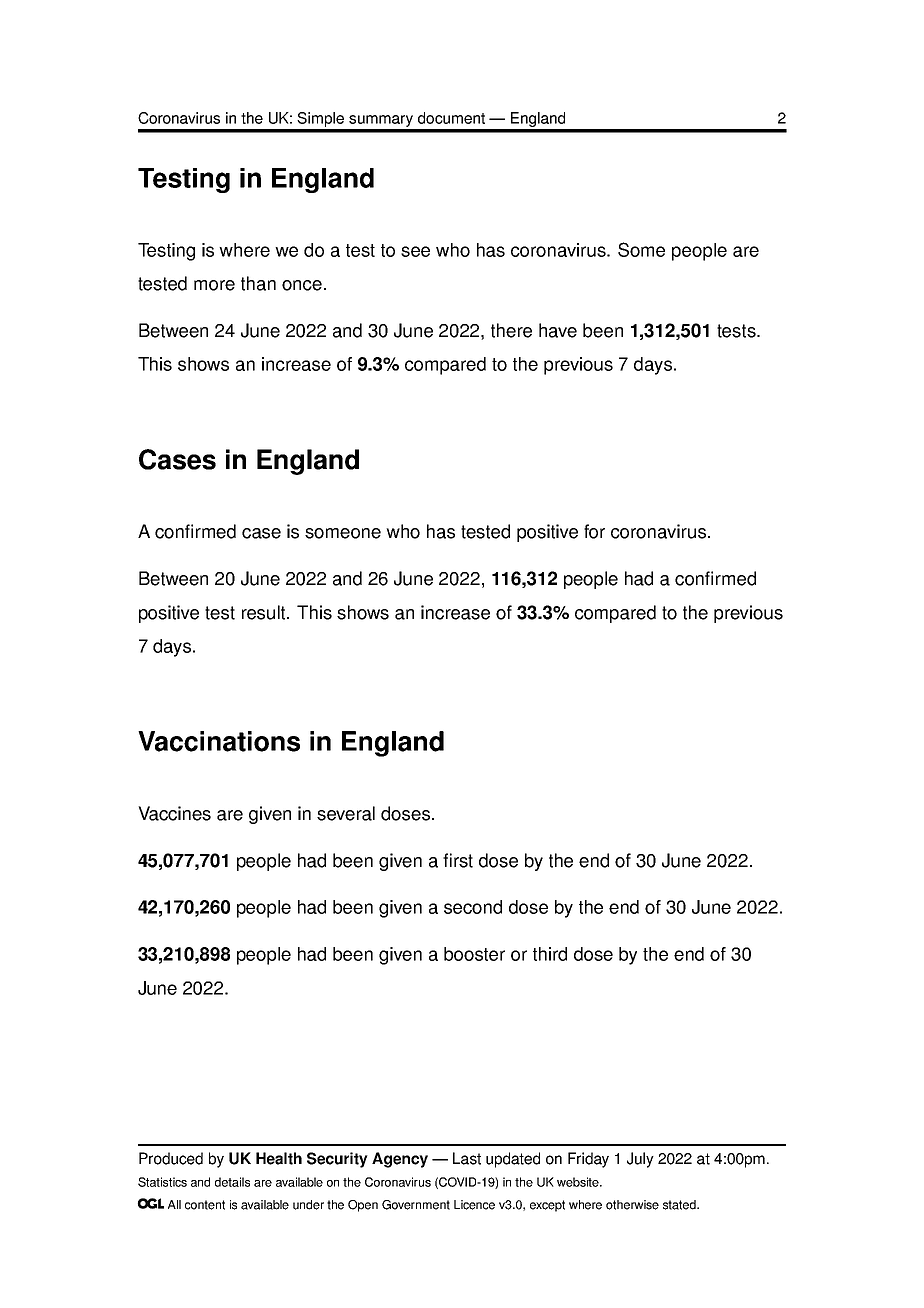  Describe the element at coordinates (265, 612) in the page. I see `result` at that location.
